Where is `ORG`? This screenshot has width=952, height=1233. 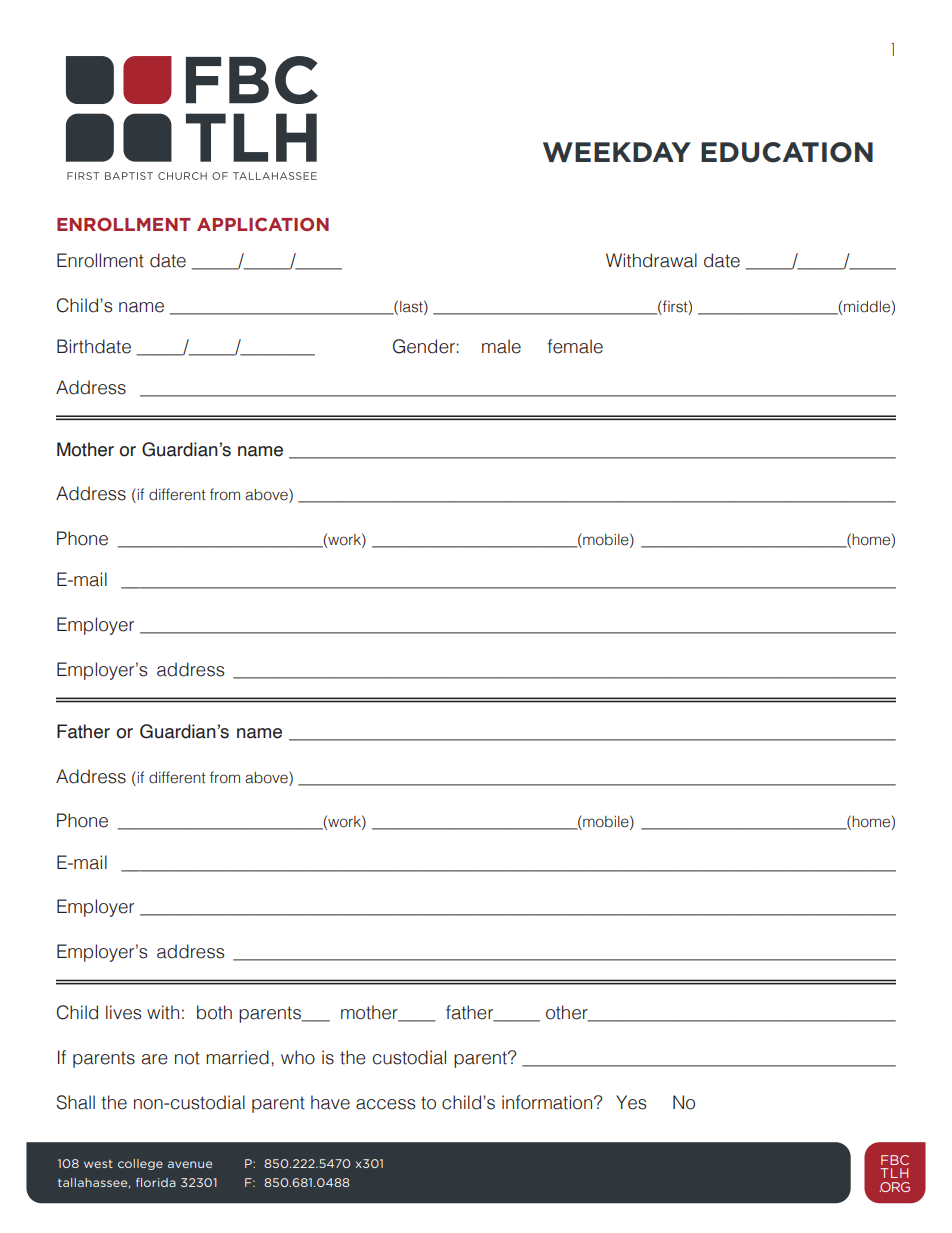
ORG is located at coordinates (894, 1187).
